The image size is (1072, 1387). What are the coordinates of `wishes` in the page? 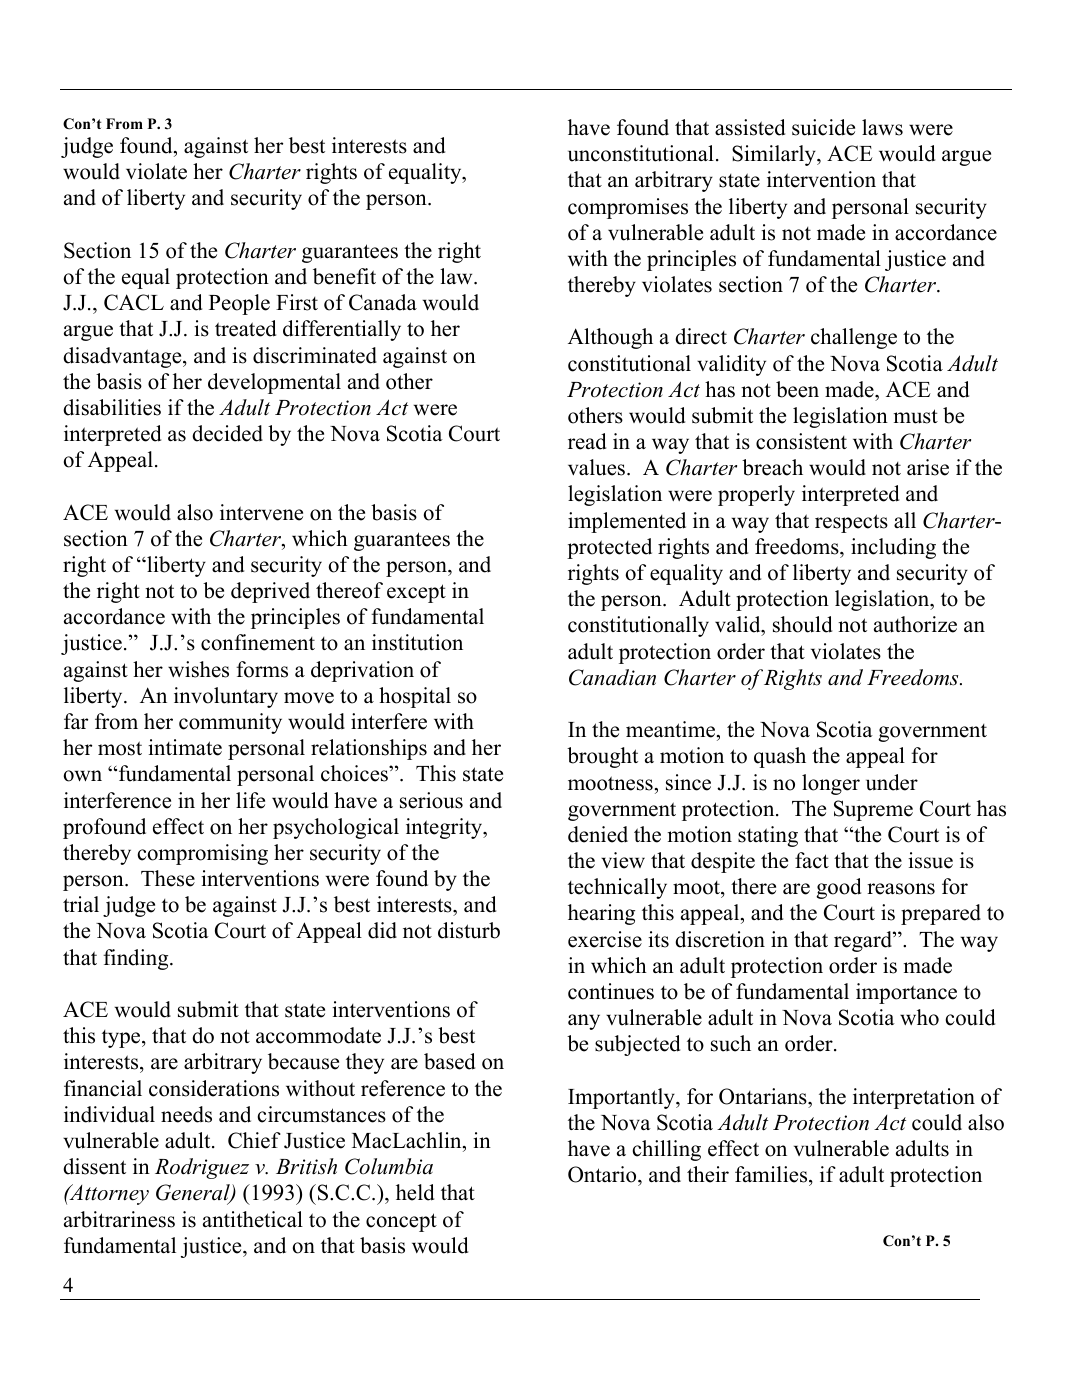 It's located at (198, 669).
